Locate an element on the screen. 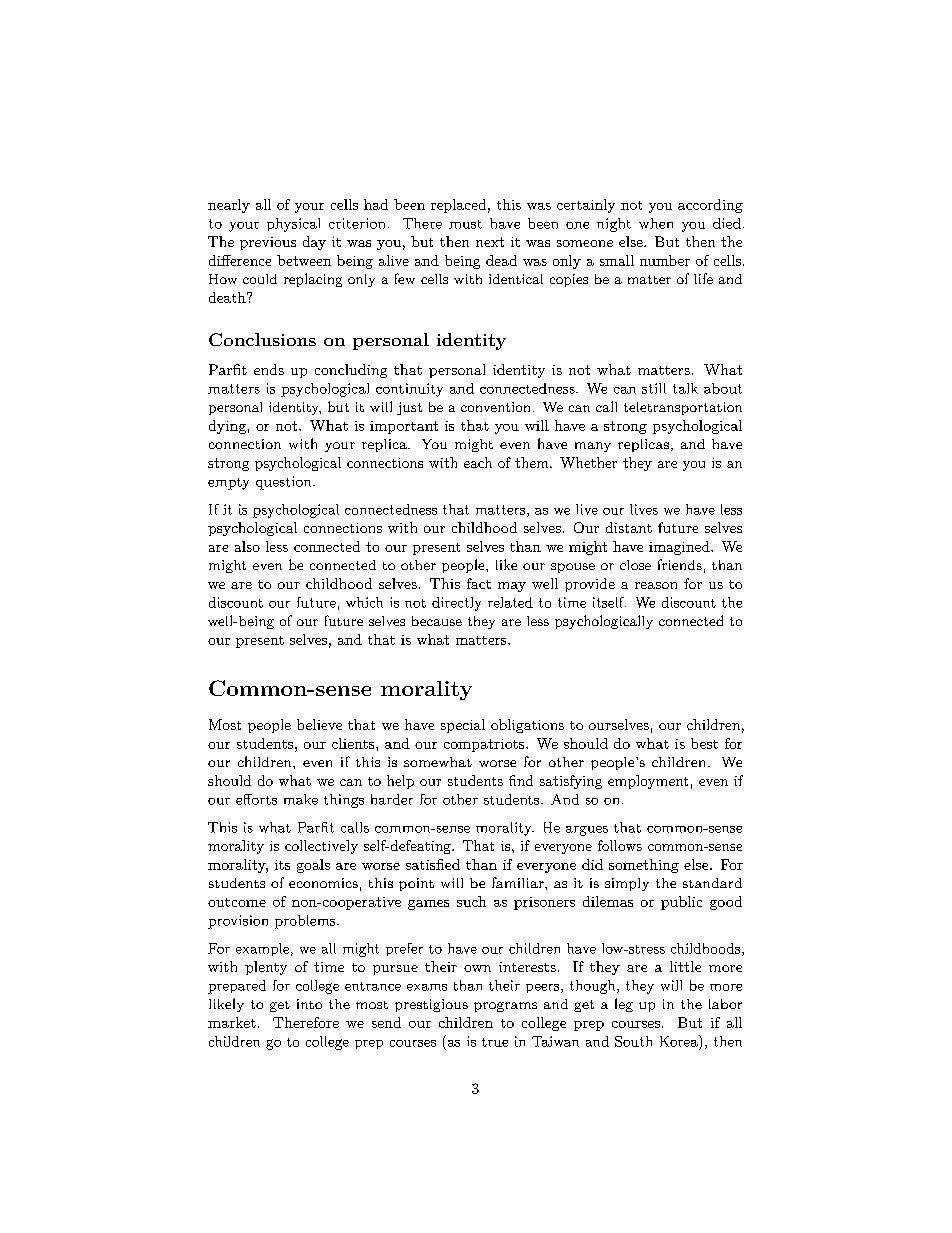  directly is located at coordinates (456, 604).
